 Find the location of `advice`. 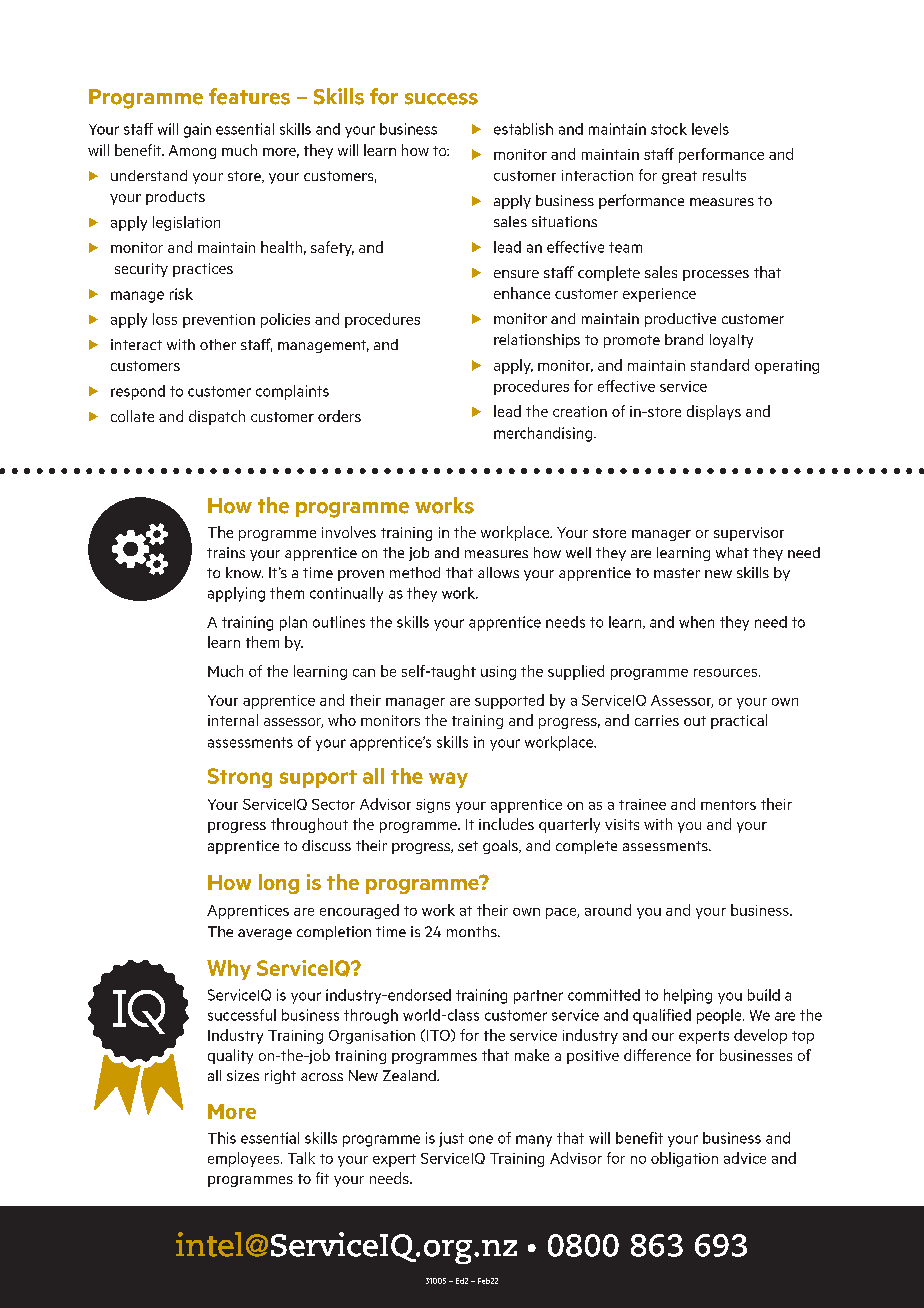

advice is located at coordinates (745, 1158).
